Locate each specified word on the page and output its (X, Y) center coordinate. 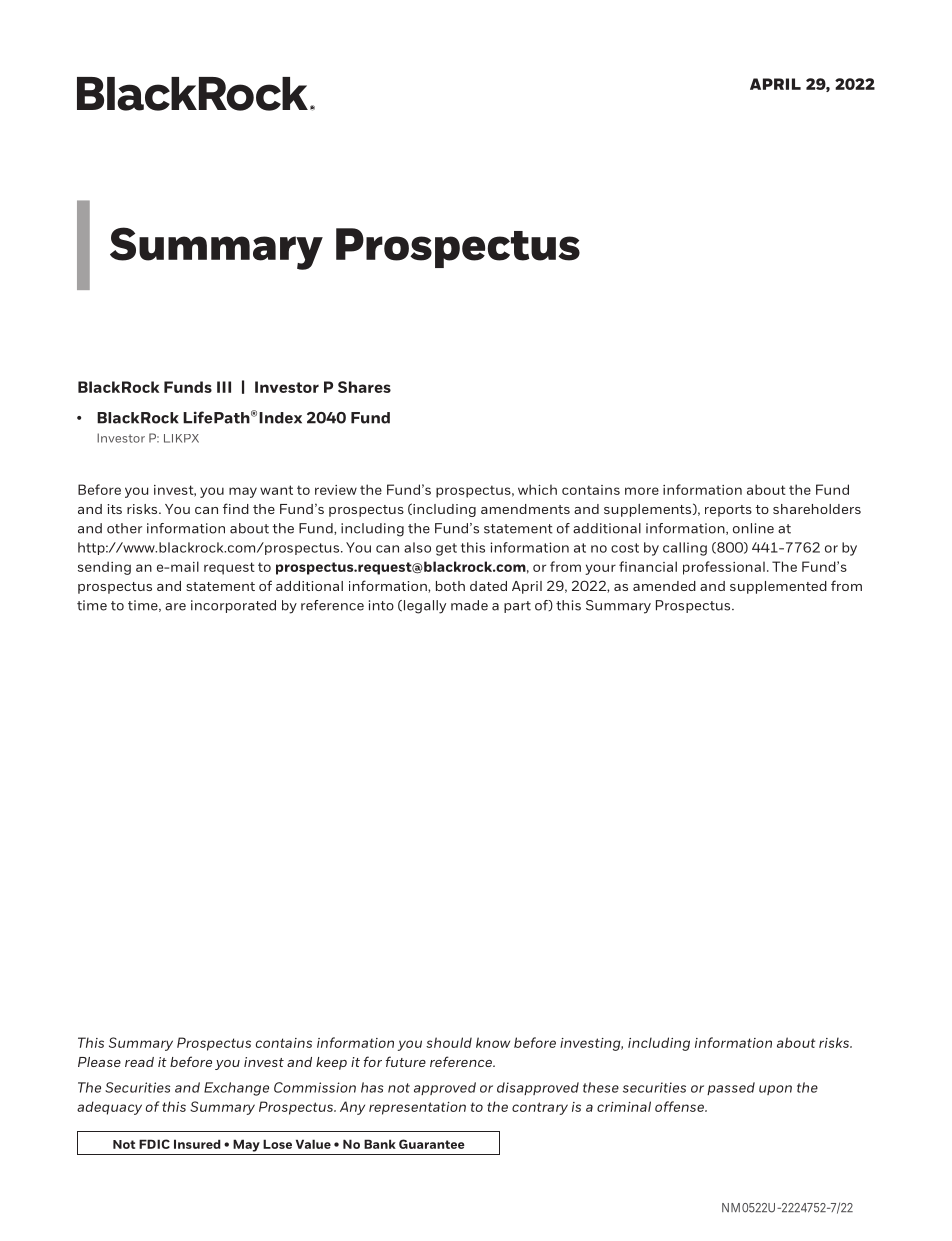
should (449, 1042)
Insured (197, 1144)
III (224, 387)
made (469, 605)
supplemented (778, 587)
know (493, 1042)
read (139, 1062)
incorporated (233, 606)
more (642, 491)
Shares (364, 387)
